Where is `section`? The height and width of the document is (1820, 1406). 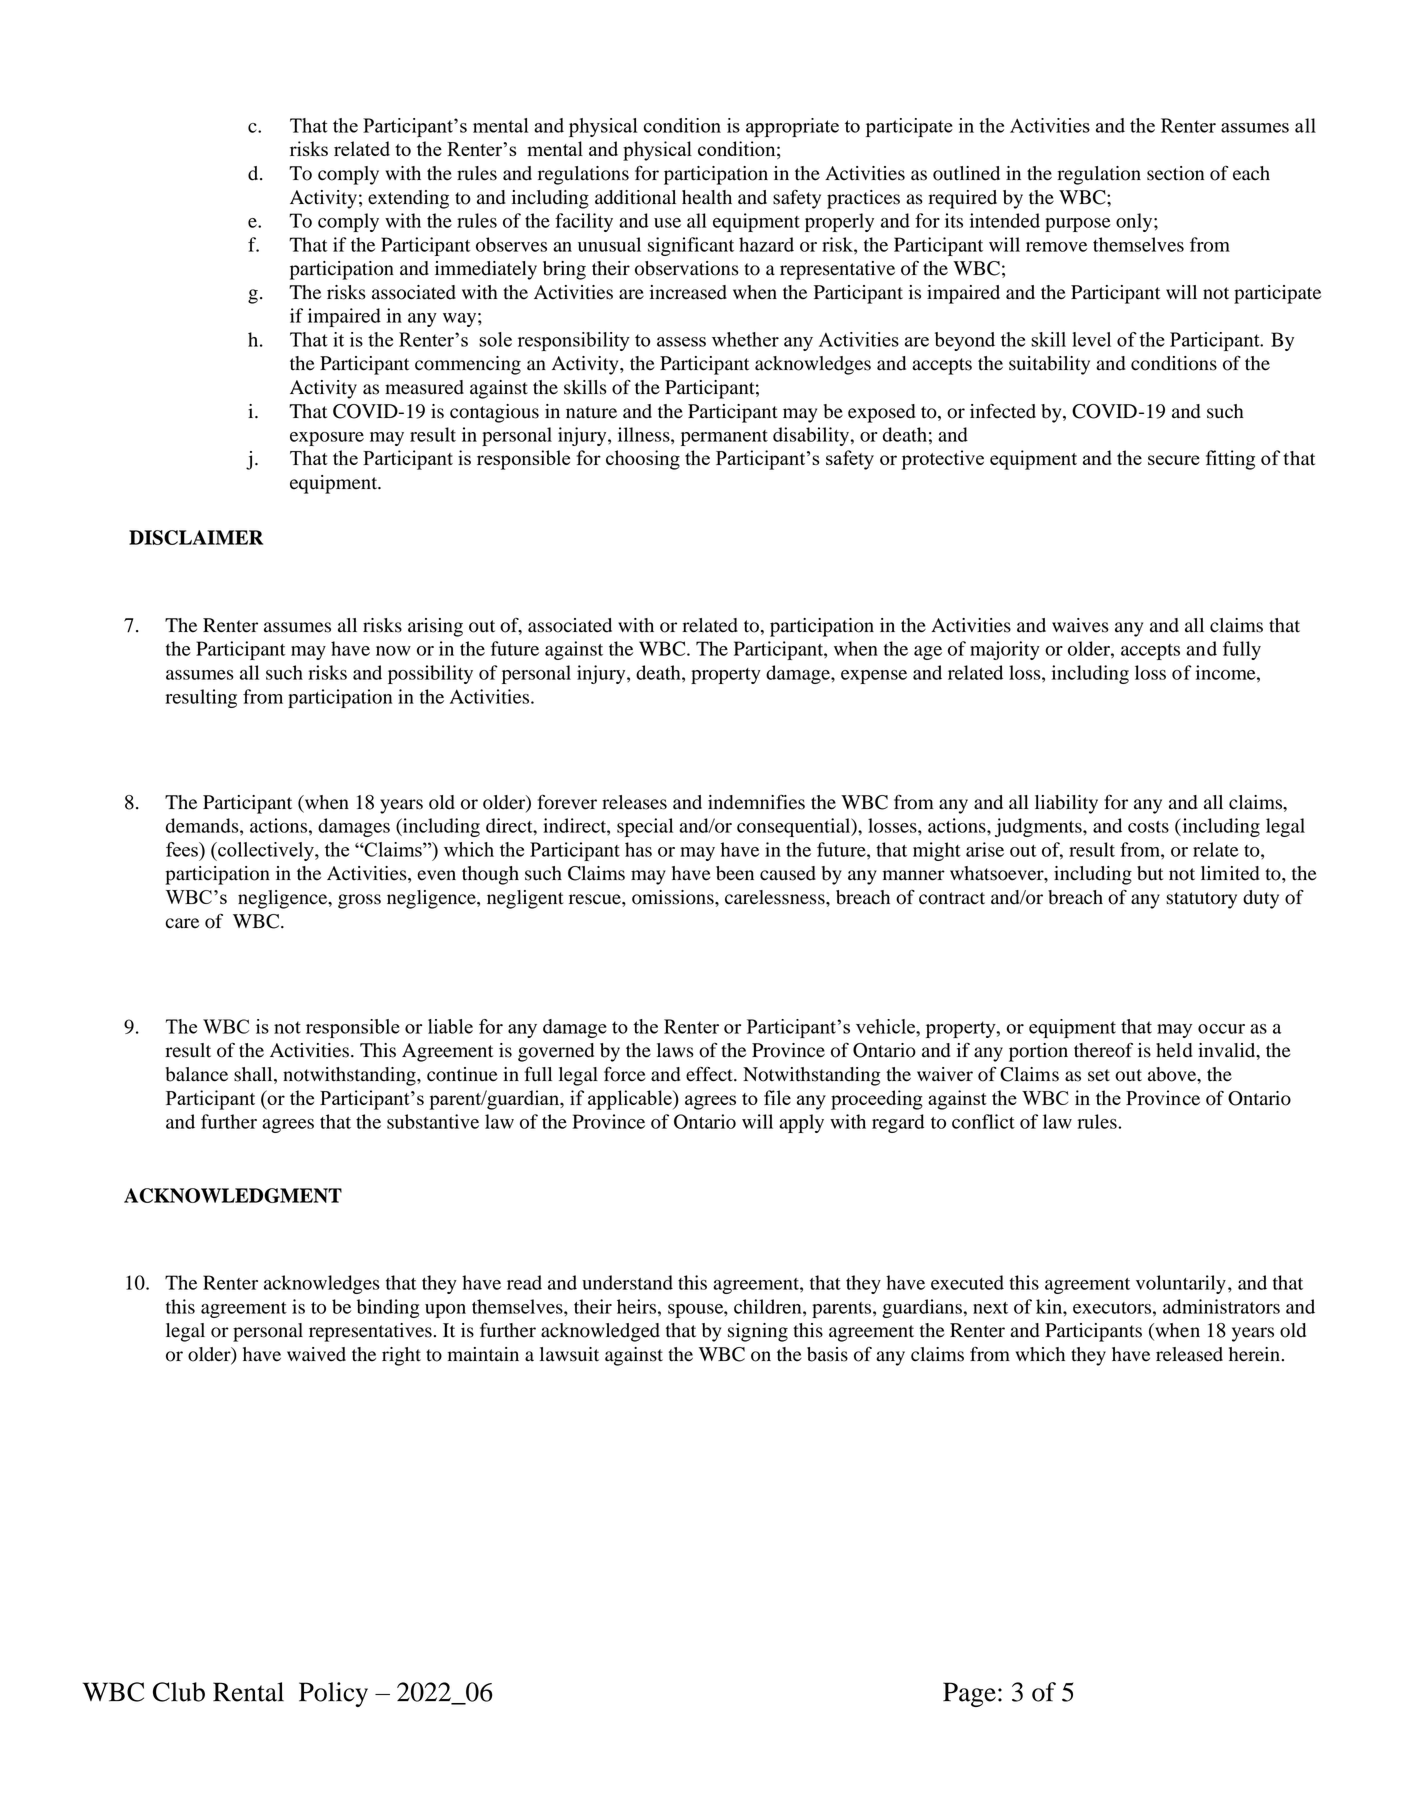 section is located at coordinates (1175, 173).
